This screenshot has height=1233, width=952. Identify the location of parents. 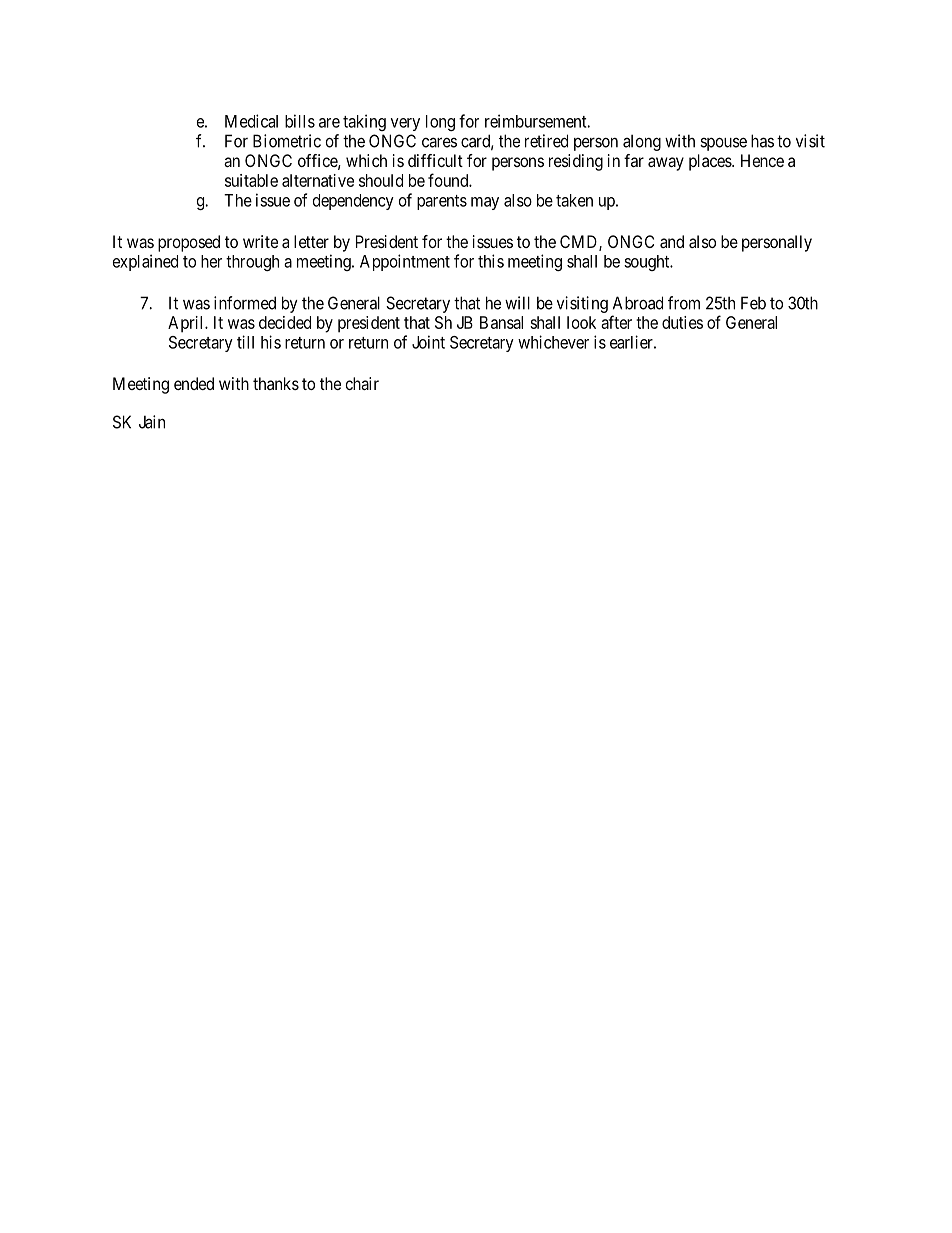
(442, 202).
